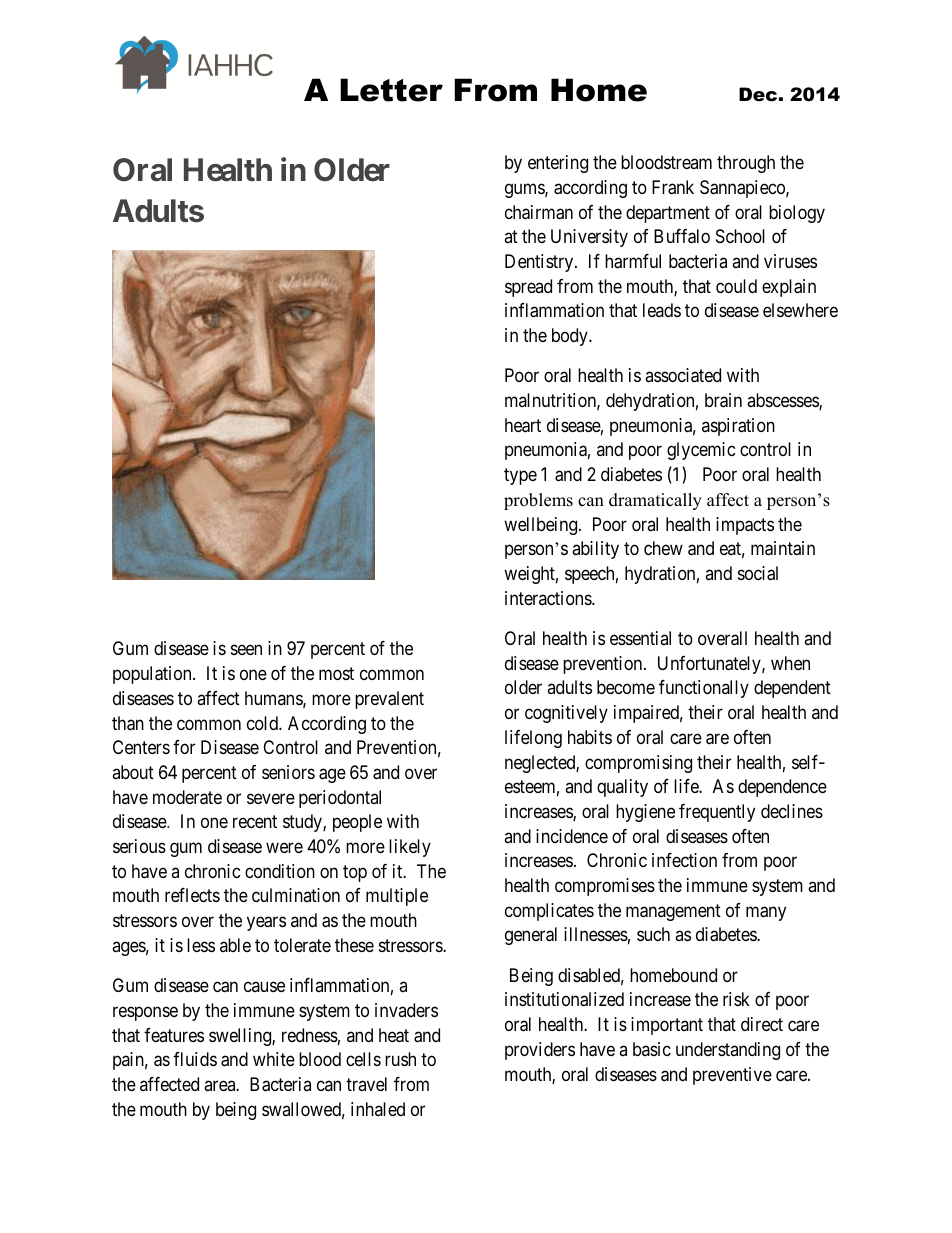  Describe the element at coordinates (558, 164) in the screenshot. I see `entering` at that location.
